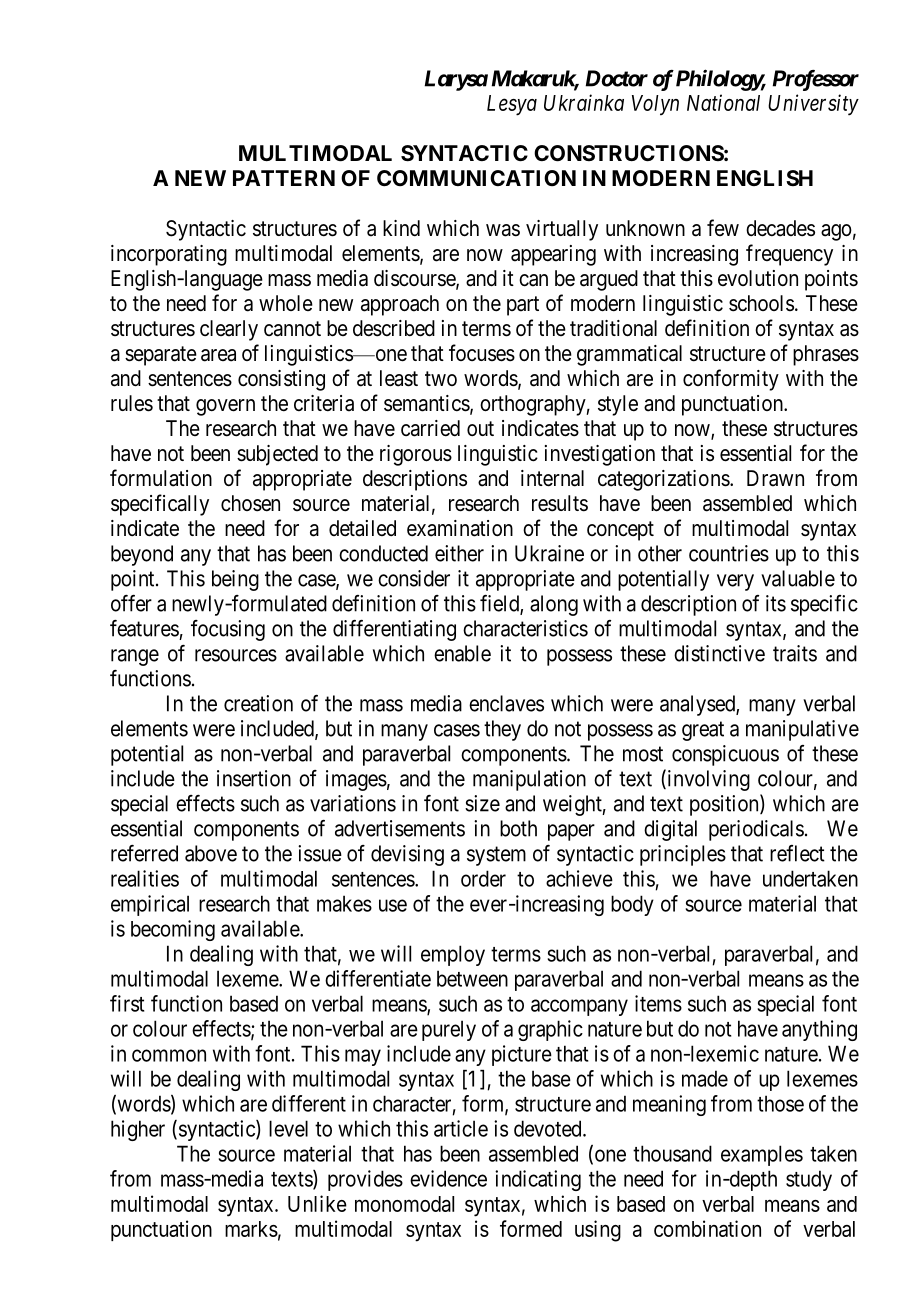 This image has width=924, height=1308. What do you see at coordinates (476, 178) in the image?
I see `COMMUNICATION` at bounding box center [476, 178].
